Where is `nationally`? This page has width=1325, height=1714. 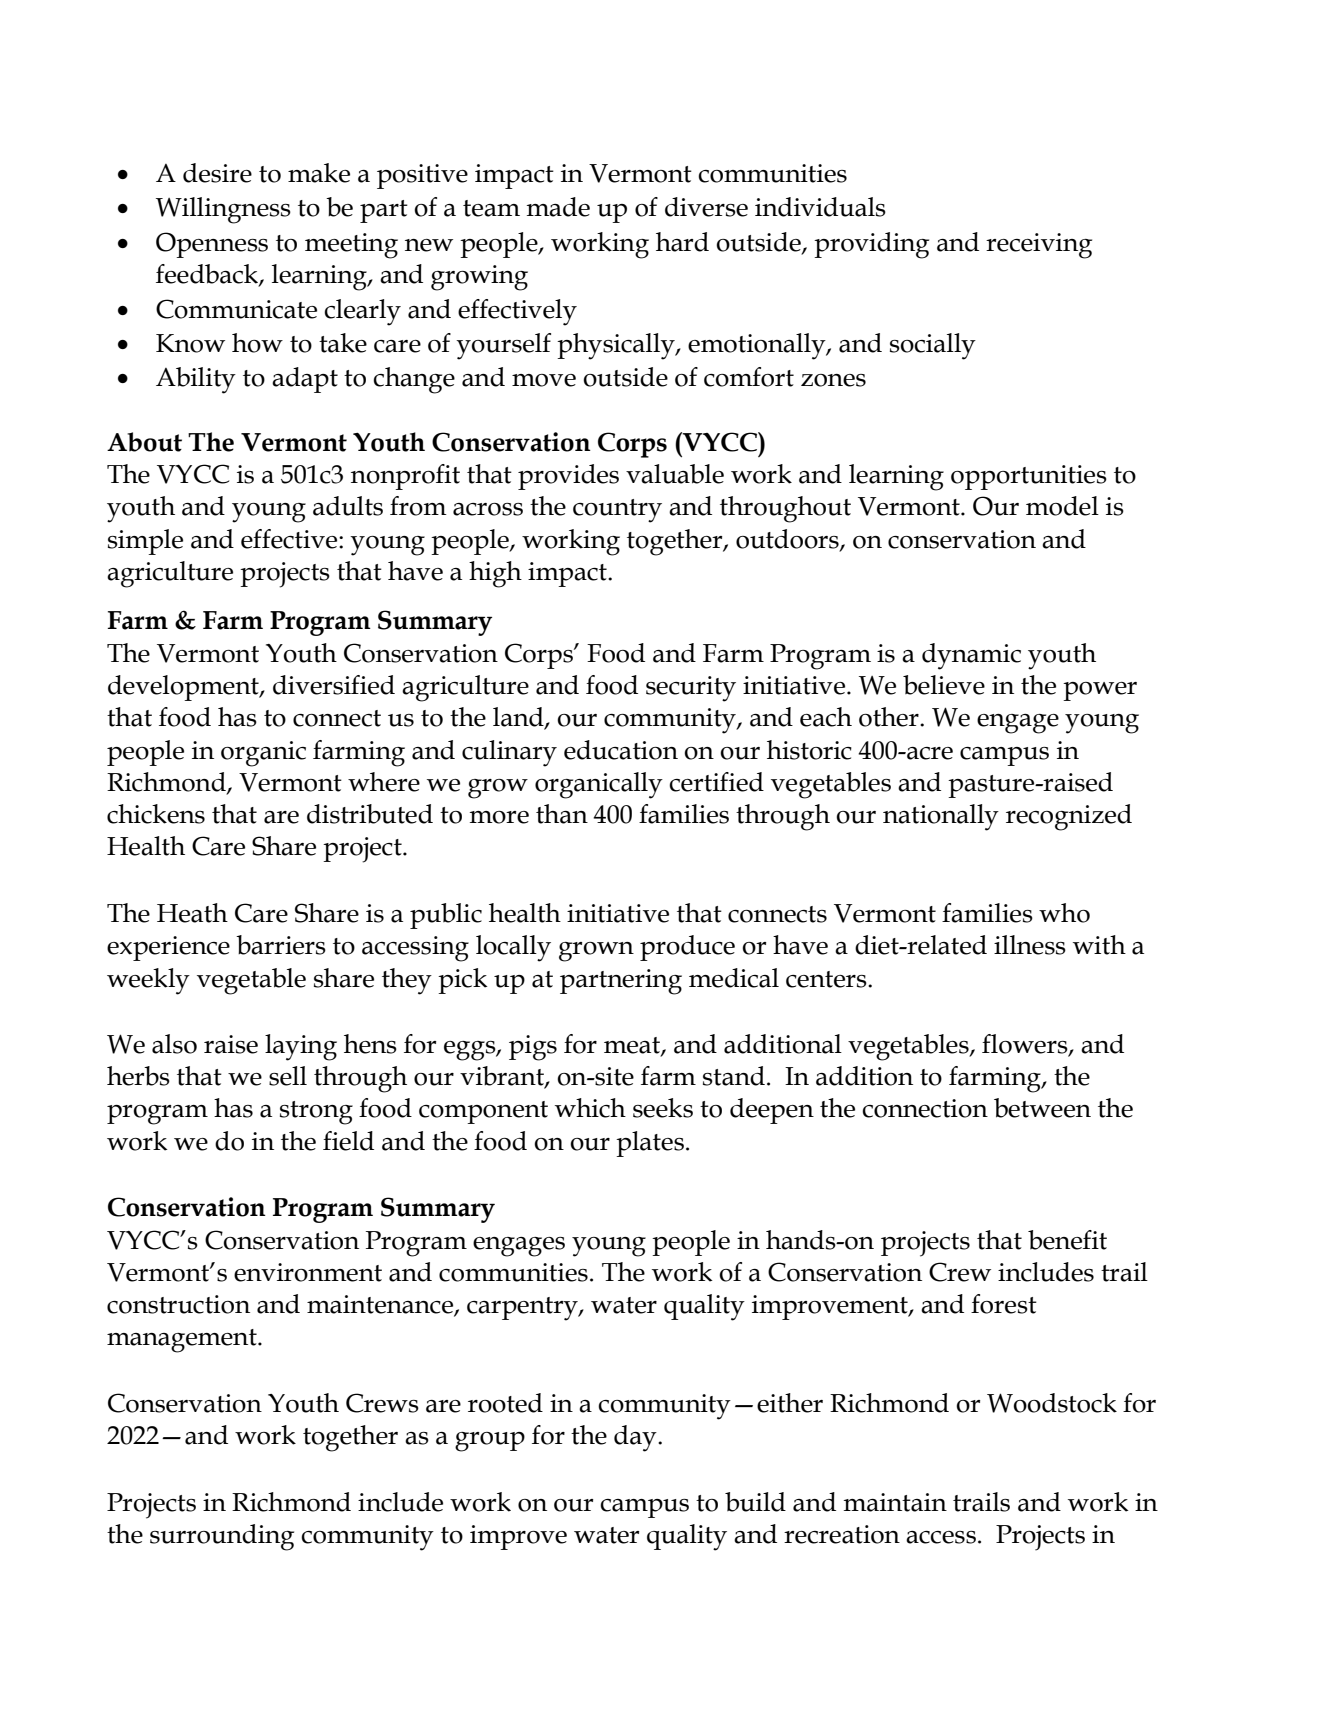
nationally is located at coordinates (941, 817).
